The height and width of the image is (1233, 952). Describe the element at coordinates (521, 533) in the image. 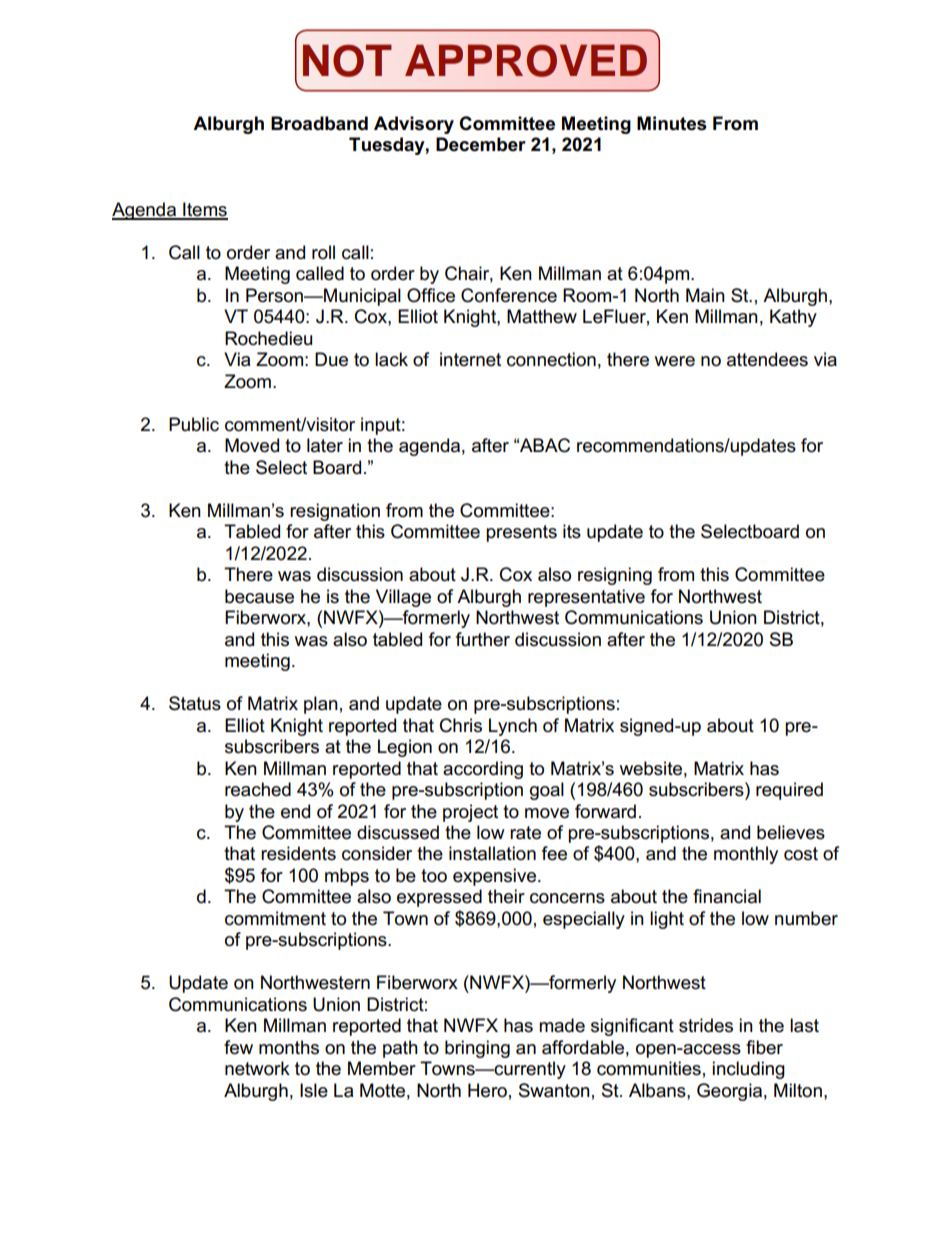

I see `presents` at that location.
